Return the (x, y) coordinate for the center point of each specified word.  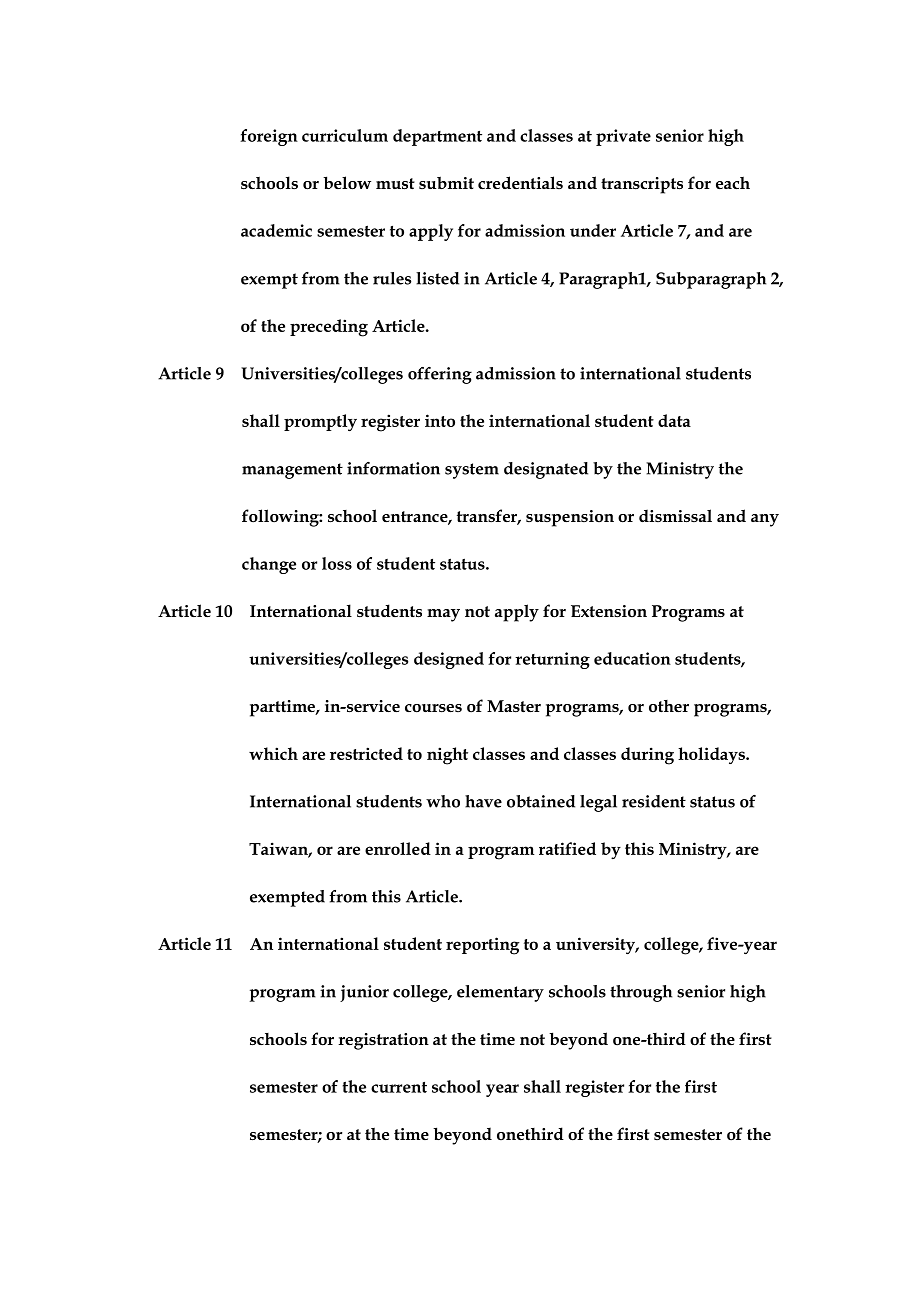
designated (546, 470)
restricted (366, 753)
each (733, 183)
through (641, 993)
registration (383, 1041)
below (347, 183)
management (292, 471)
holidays (712, 755)
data (674, 420)
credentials (520, 183)
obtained (541, 801)
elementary (500, 993)
